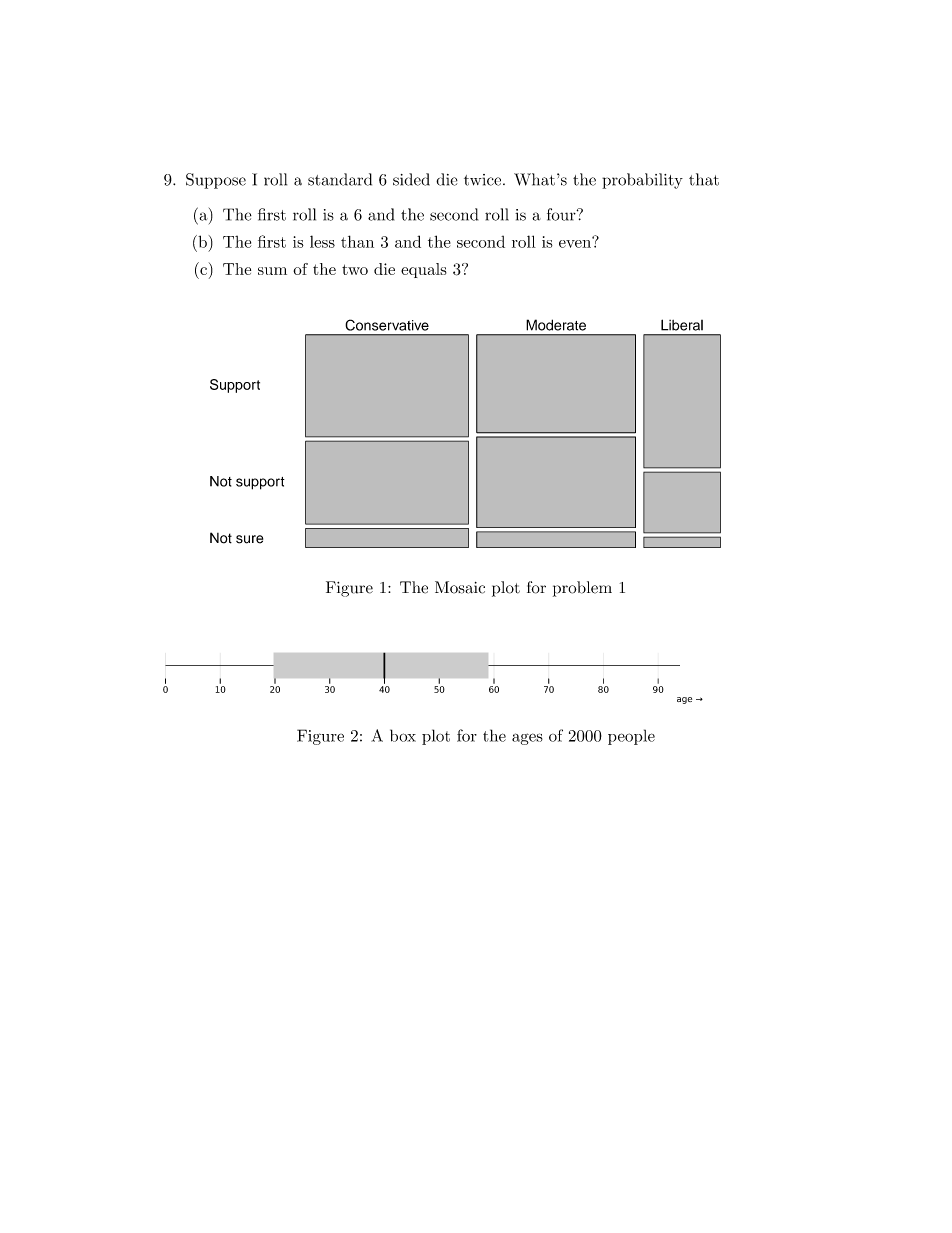  What do you see at coordinates (355, 269) in the document?
I see `two` at bounding box center [355, 269].
